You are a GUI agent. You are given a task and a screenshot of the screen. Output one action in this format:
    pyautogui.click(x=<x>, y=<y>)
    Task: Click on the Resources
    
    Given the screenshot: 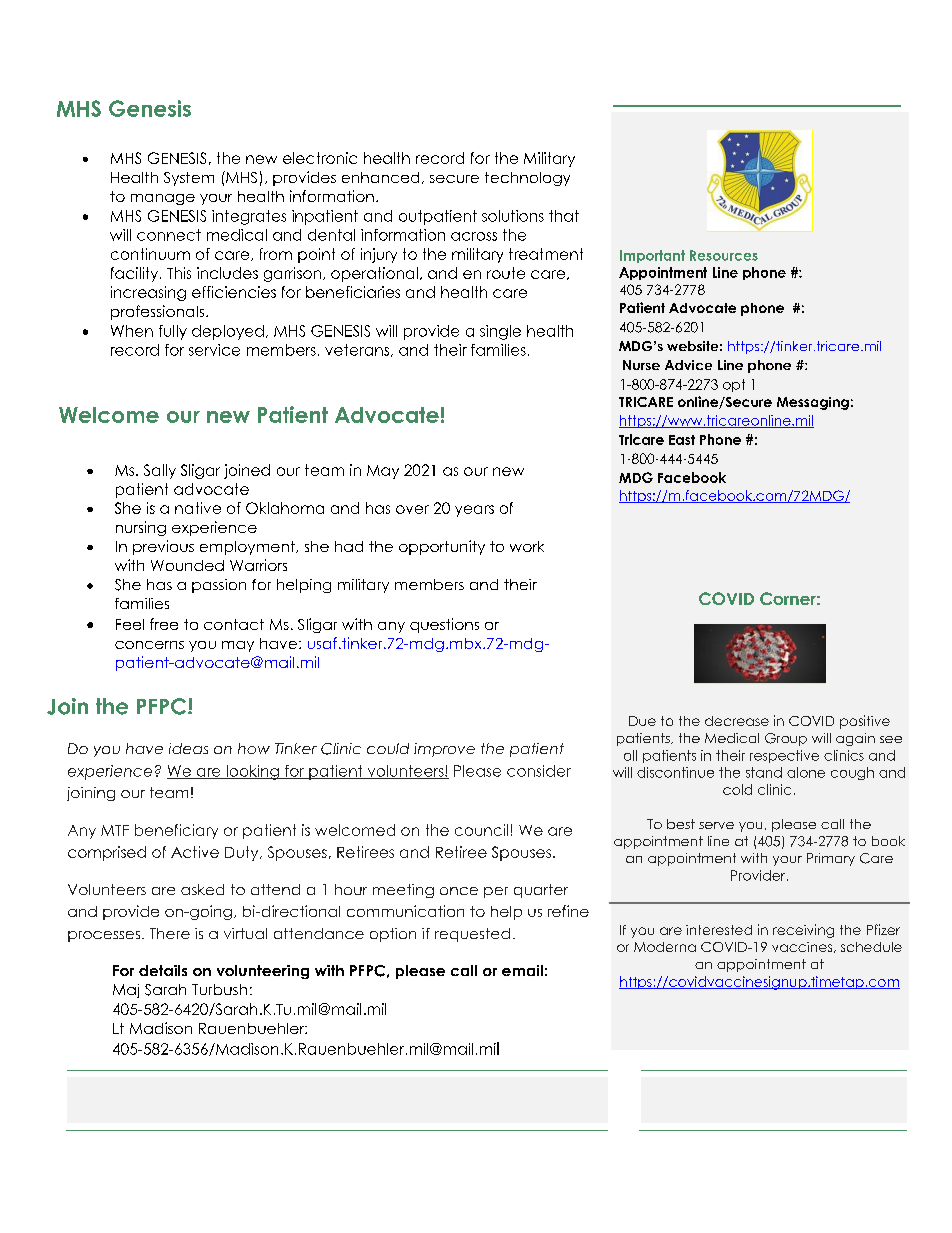 What is the action you would take?
    pyautogui.click(x=724, y=255)
